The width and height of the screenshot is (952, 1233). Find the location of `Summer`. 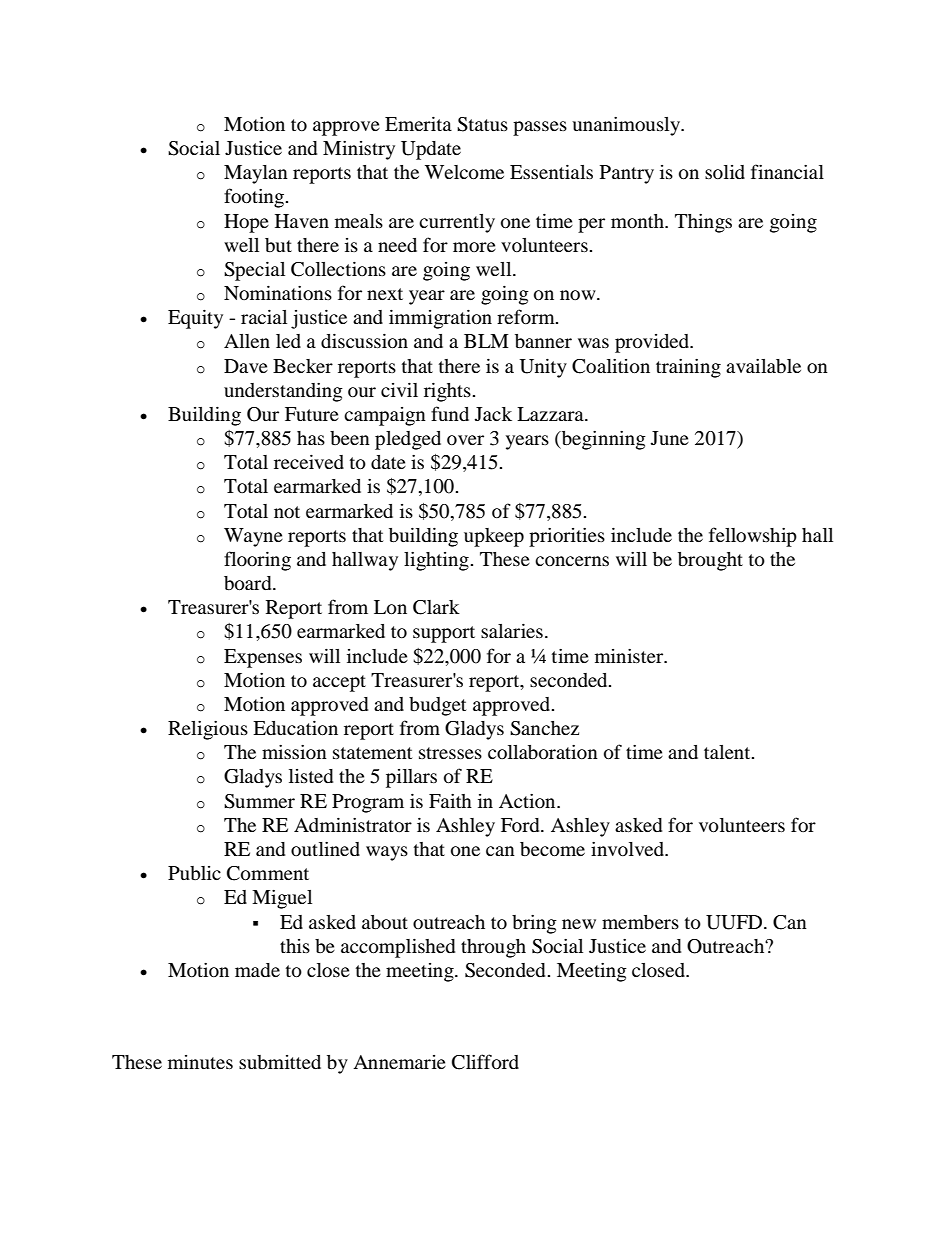

Summer is located at coordinates (259, 801).
